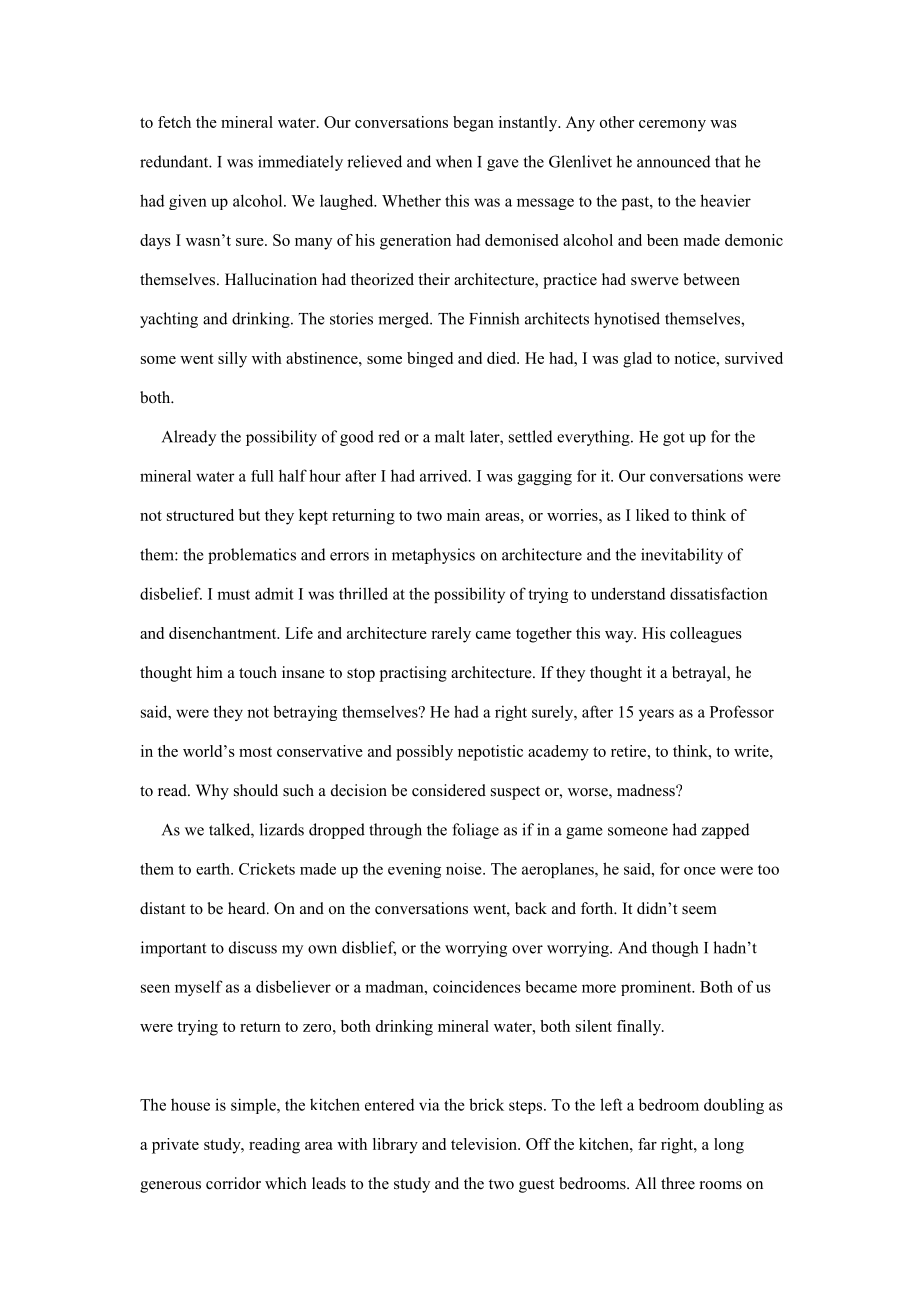  Describe the element at coordinates (682, 556) in the screenshot. I see `inevitability` at that location.
